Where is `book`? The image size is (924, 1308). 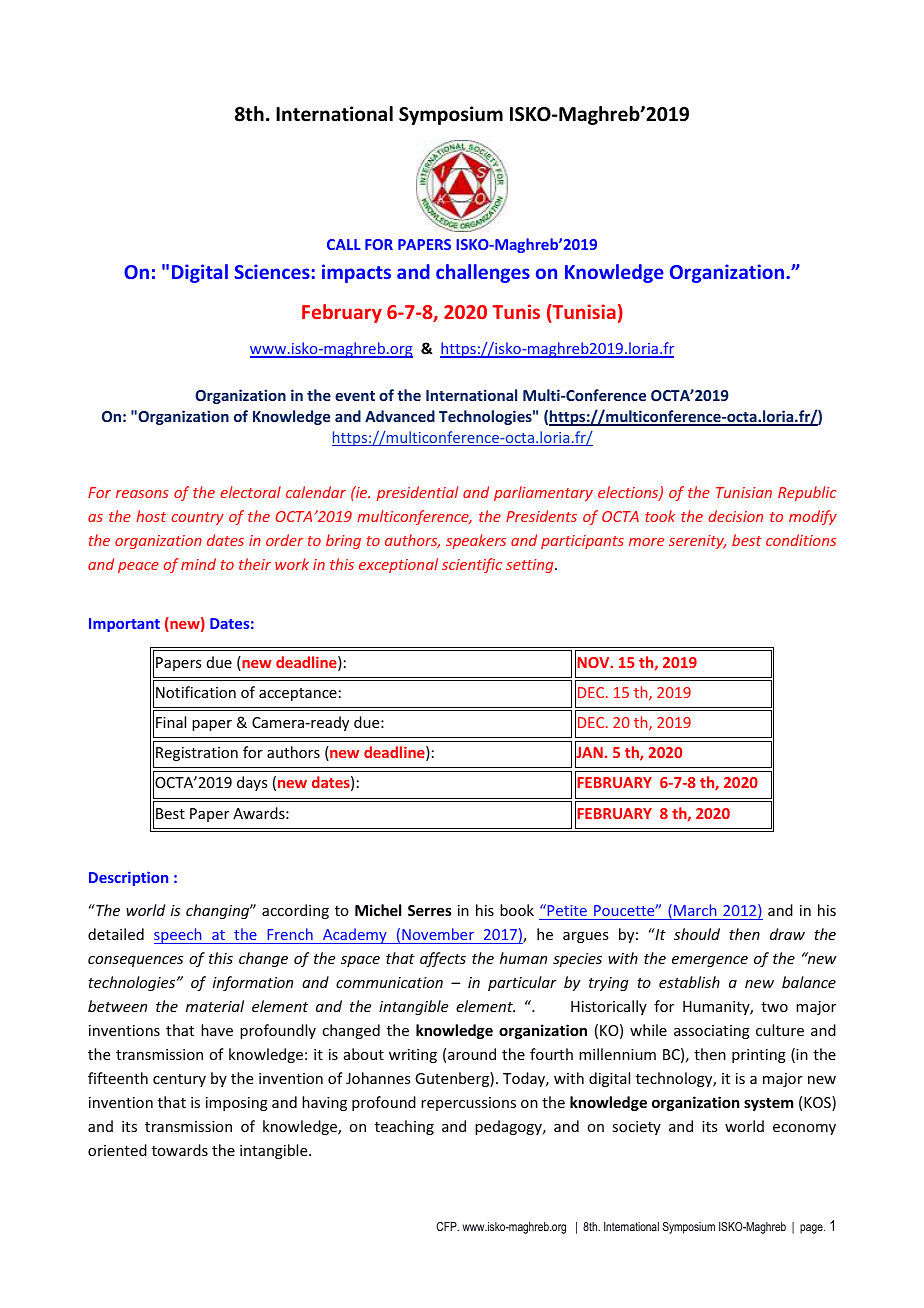 book is located at coordinates (517, 910).
